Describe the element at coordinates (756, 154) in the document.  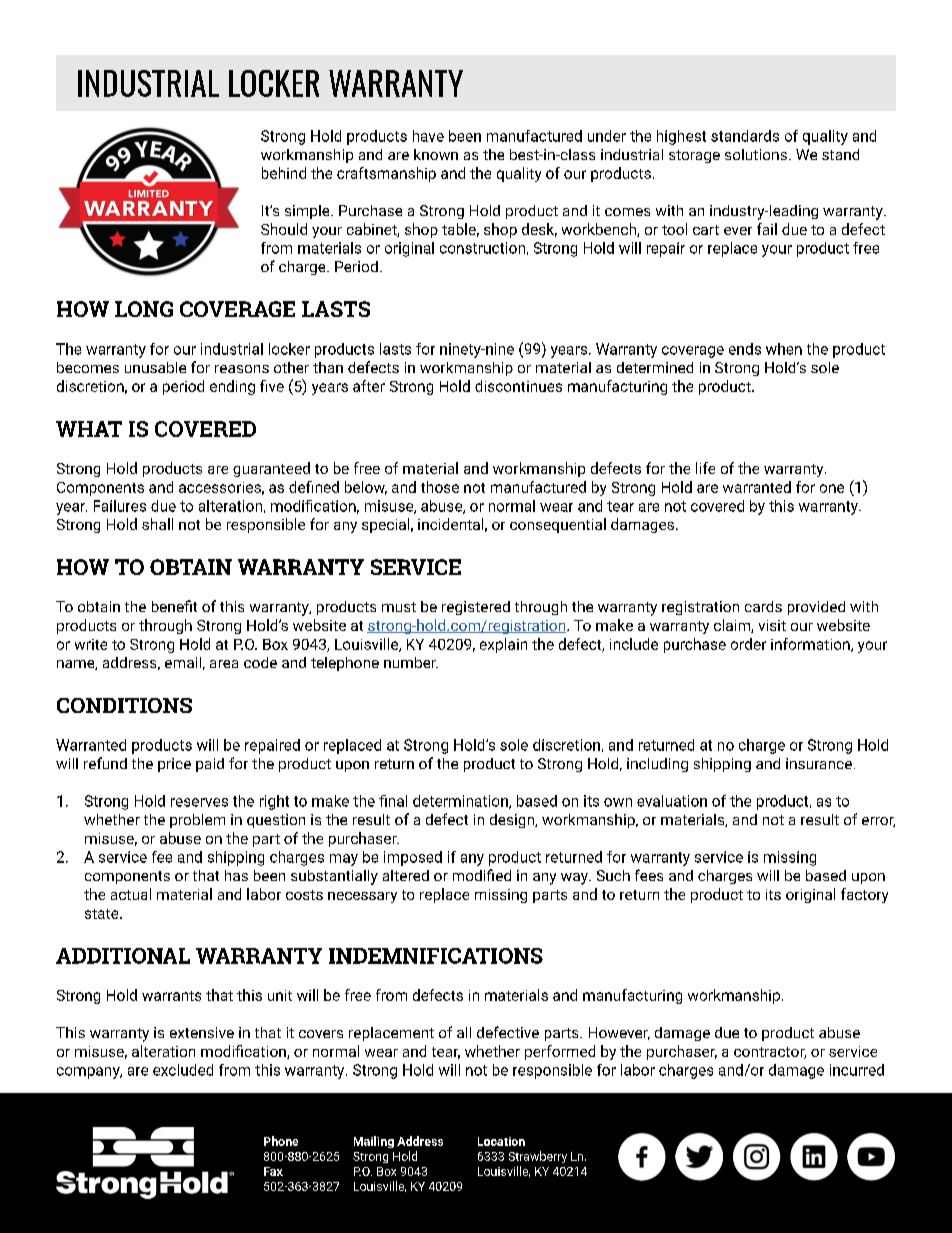
I see `solutions` at that location.
